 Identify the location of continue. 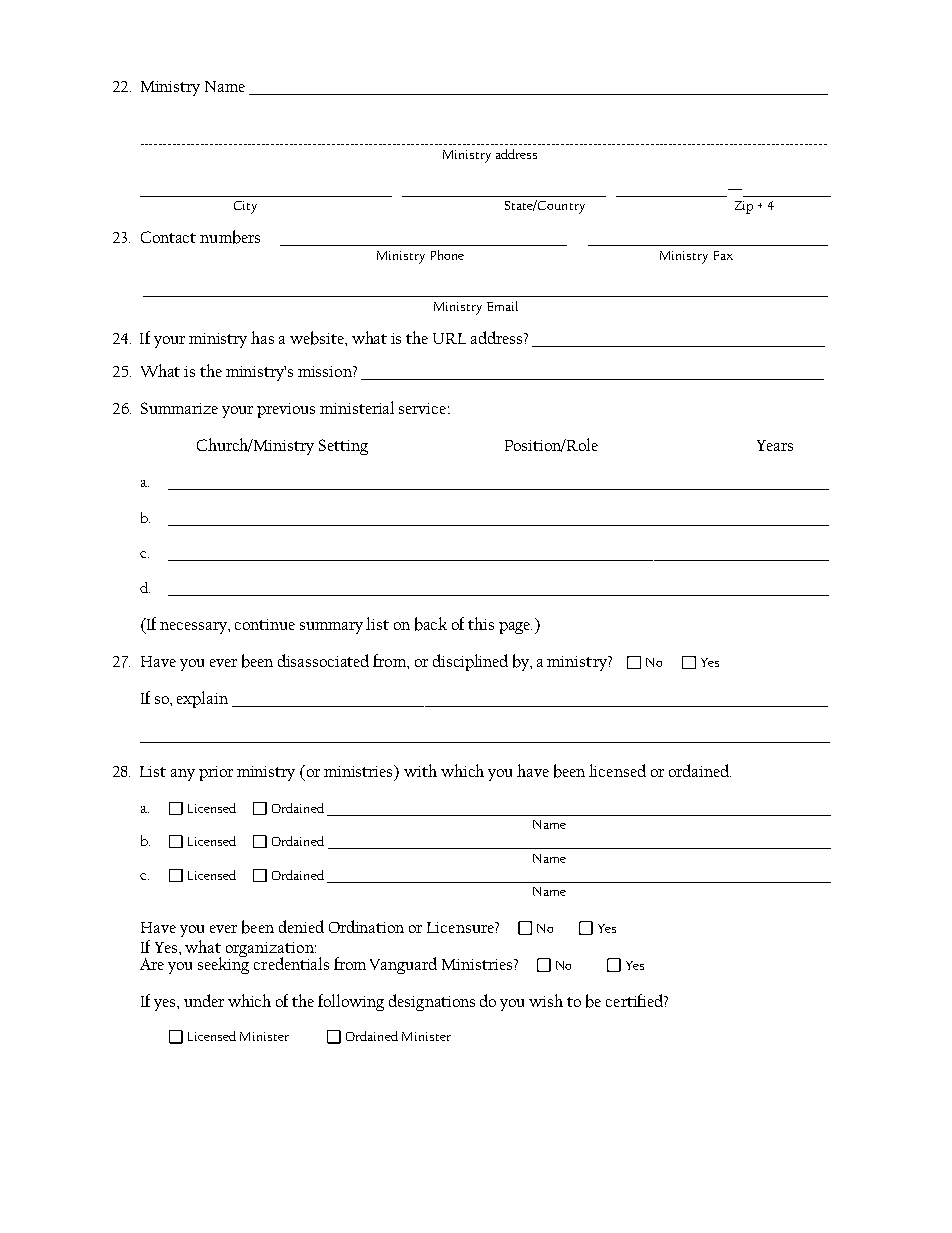
(265, 624).
